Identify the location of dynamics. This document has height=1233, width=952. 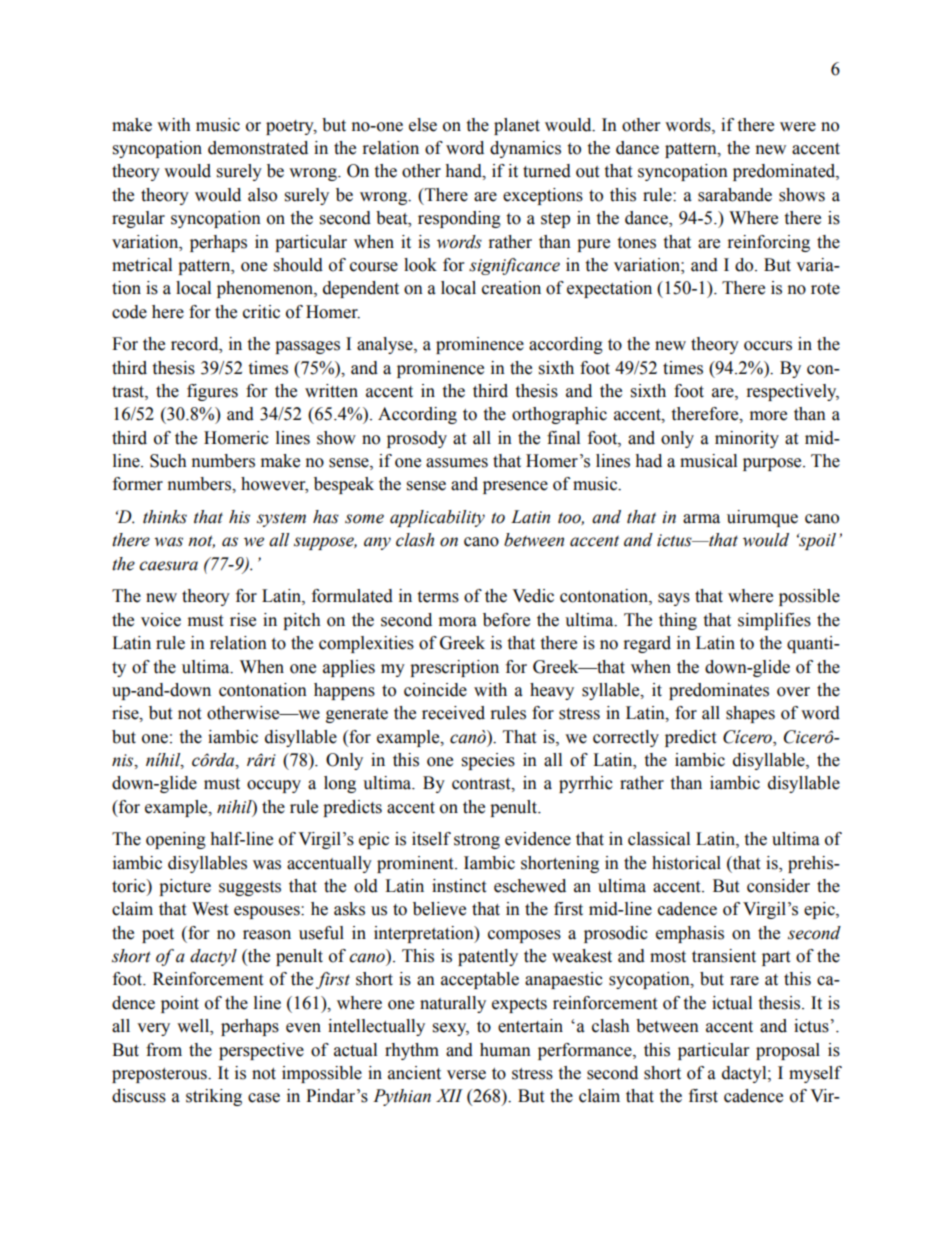
(525, 149).
